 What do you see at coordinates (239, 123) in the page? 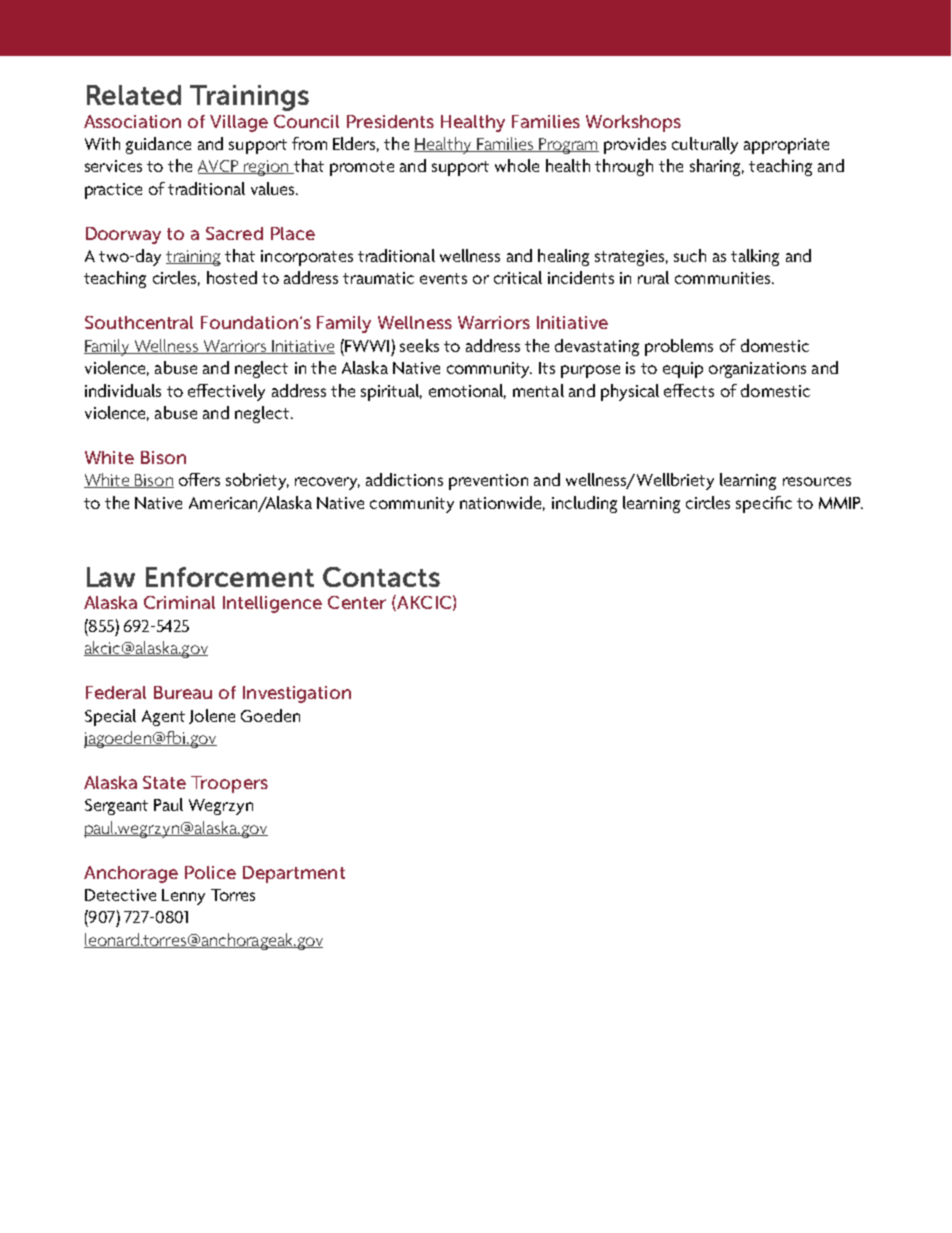
I see `Village` at bounding box center [239, 123].
